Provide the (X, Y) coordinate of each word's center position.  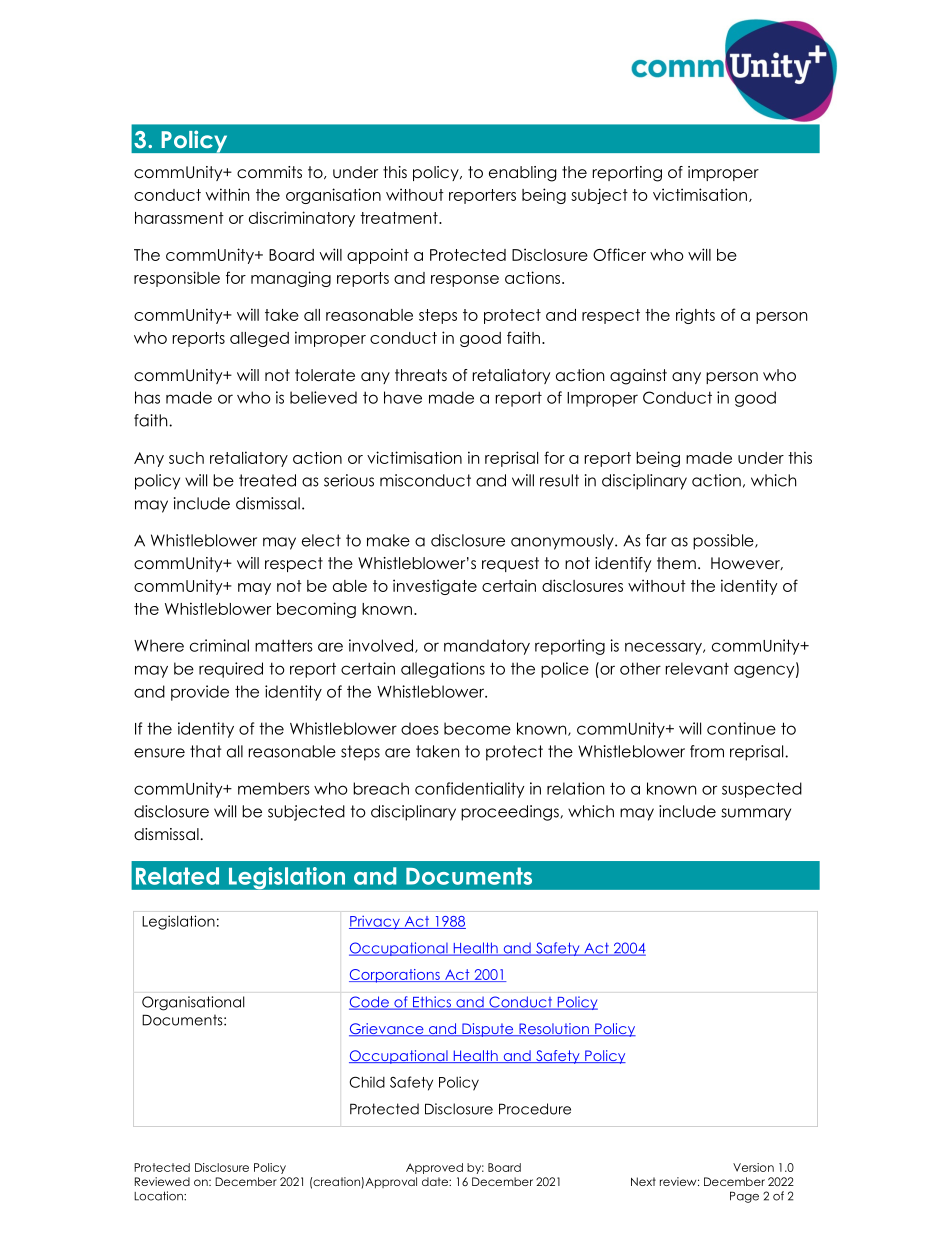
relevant (697, 668)
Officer (619, 254)
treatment (400, 218)
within (227, 194)
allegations (443, 670)
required (231, 670)
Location (159, 1196)
